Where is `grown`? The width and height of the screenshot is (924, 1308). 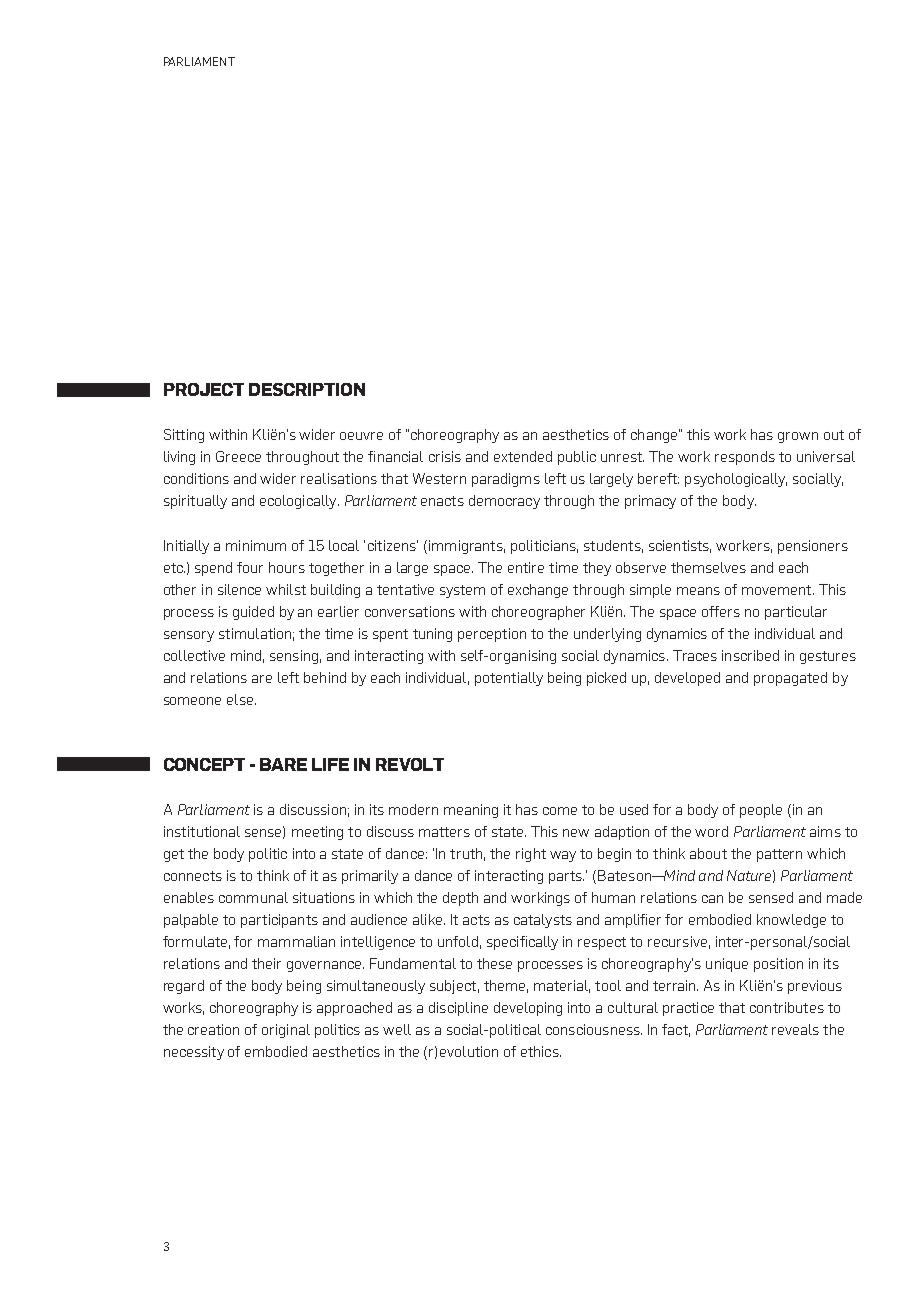
grown is located at coordinates (798, 437).
